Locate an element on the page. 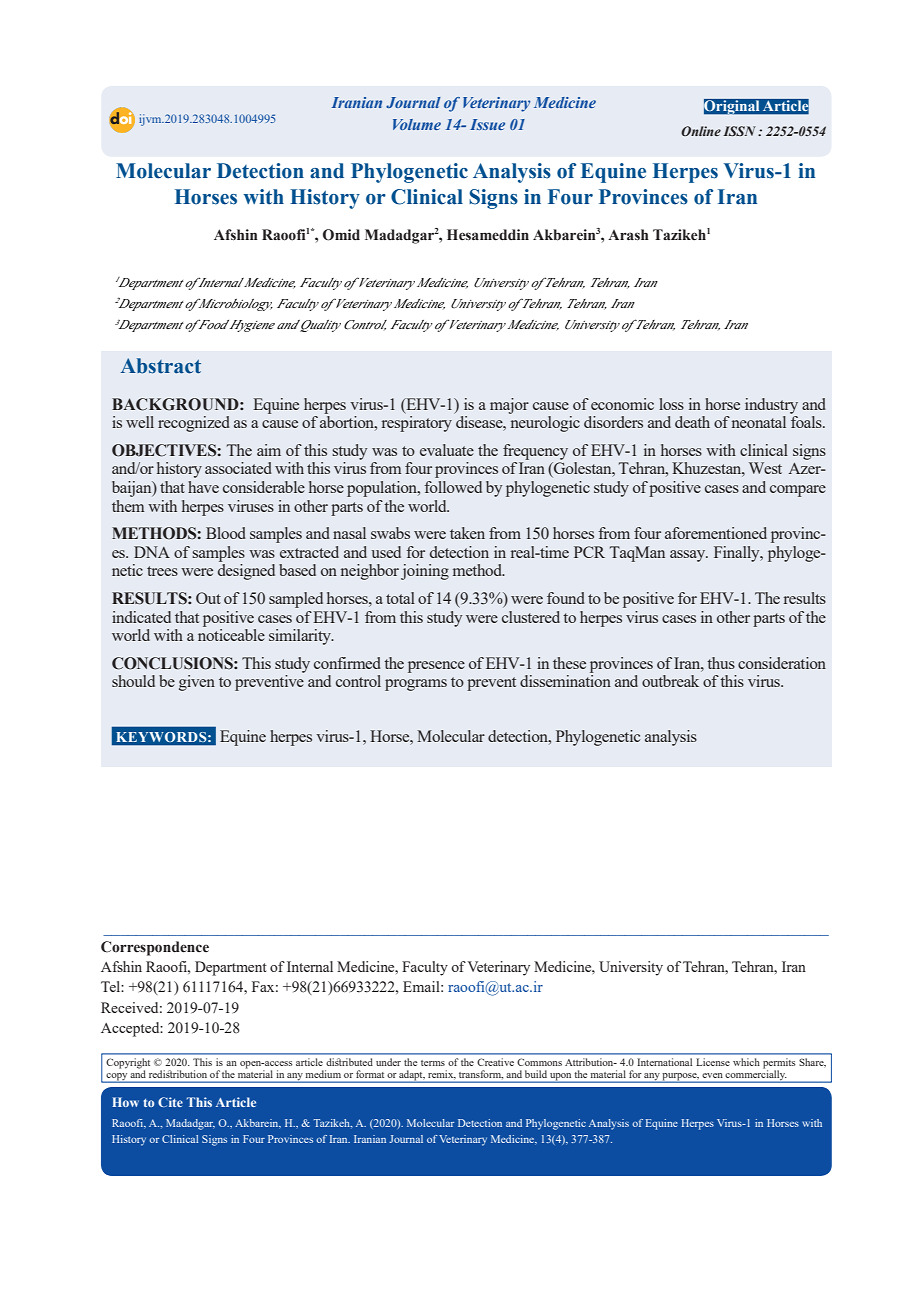 This document has height=1308, width=924. evaluate is located at coordinates (447, 450).
